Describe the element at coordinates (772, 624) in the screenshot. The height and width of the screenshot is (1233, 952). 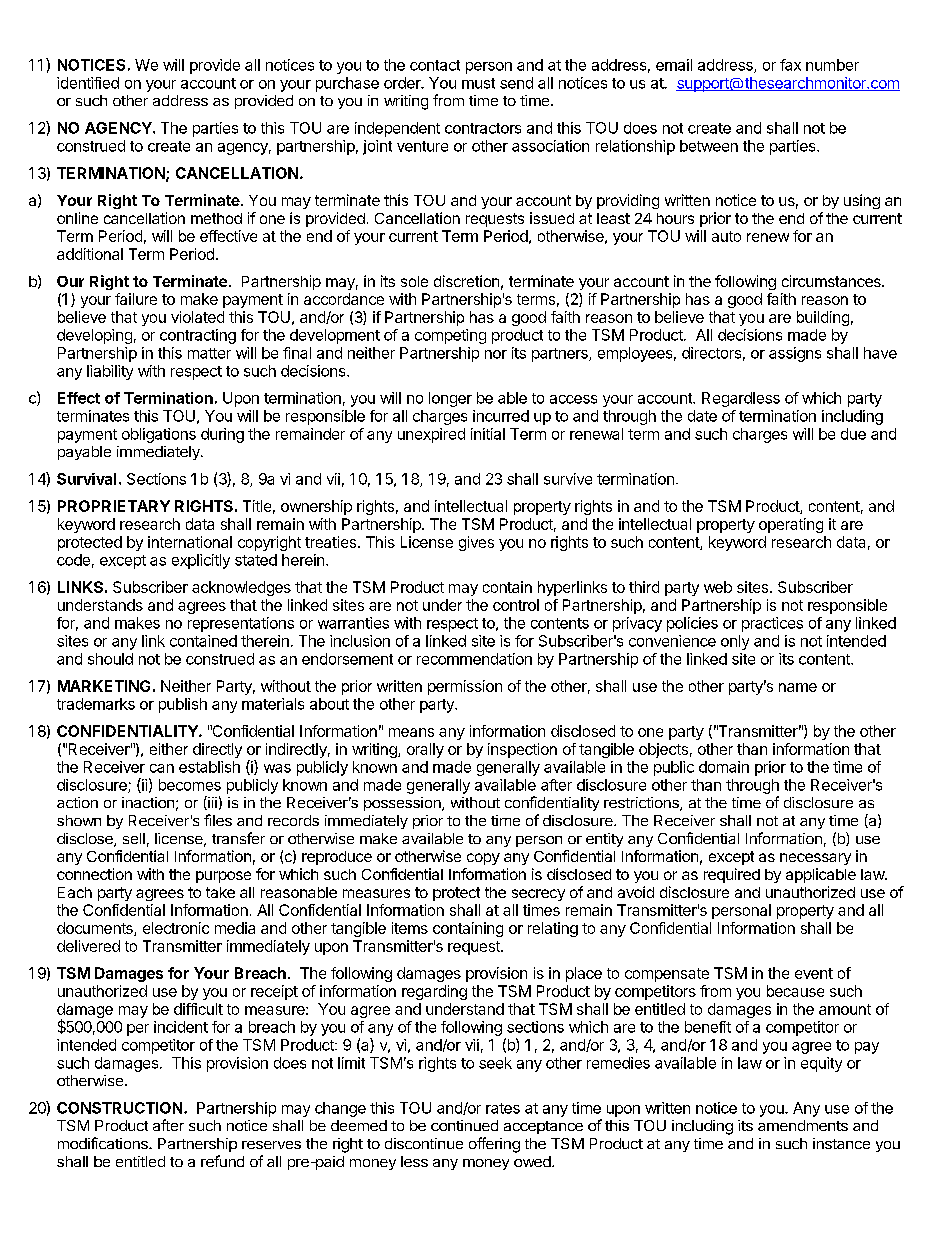
I see `practices` at that location.
